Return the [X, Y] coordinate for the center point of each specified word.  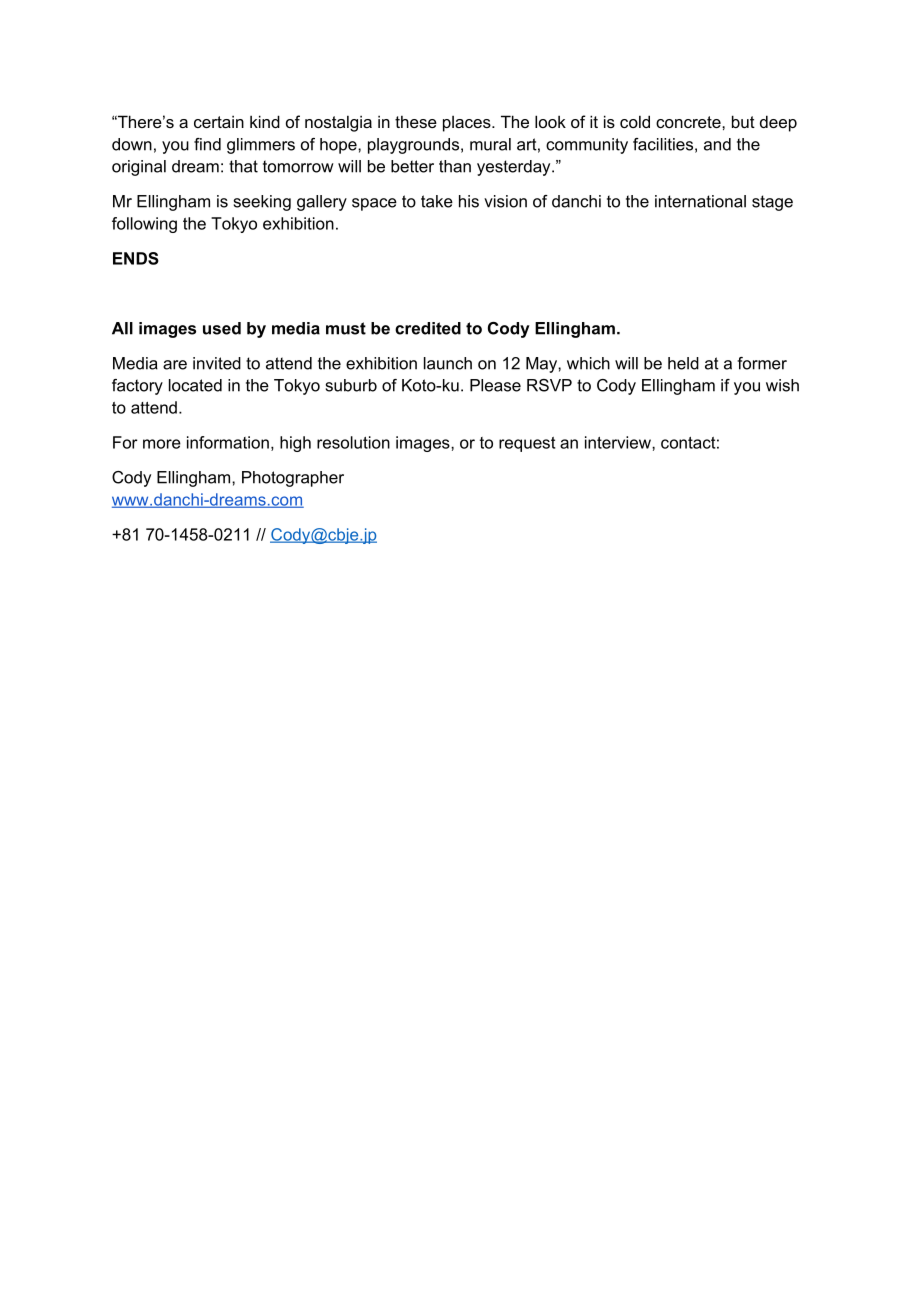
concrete [689, 122]
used [222, 328]
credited [428, 328]
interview [619, 442]
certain [219, 121]
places [468, 124]
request [527, 444]
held [683, 363]
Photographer [293, 479]
